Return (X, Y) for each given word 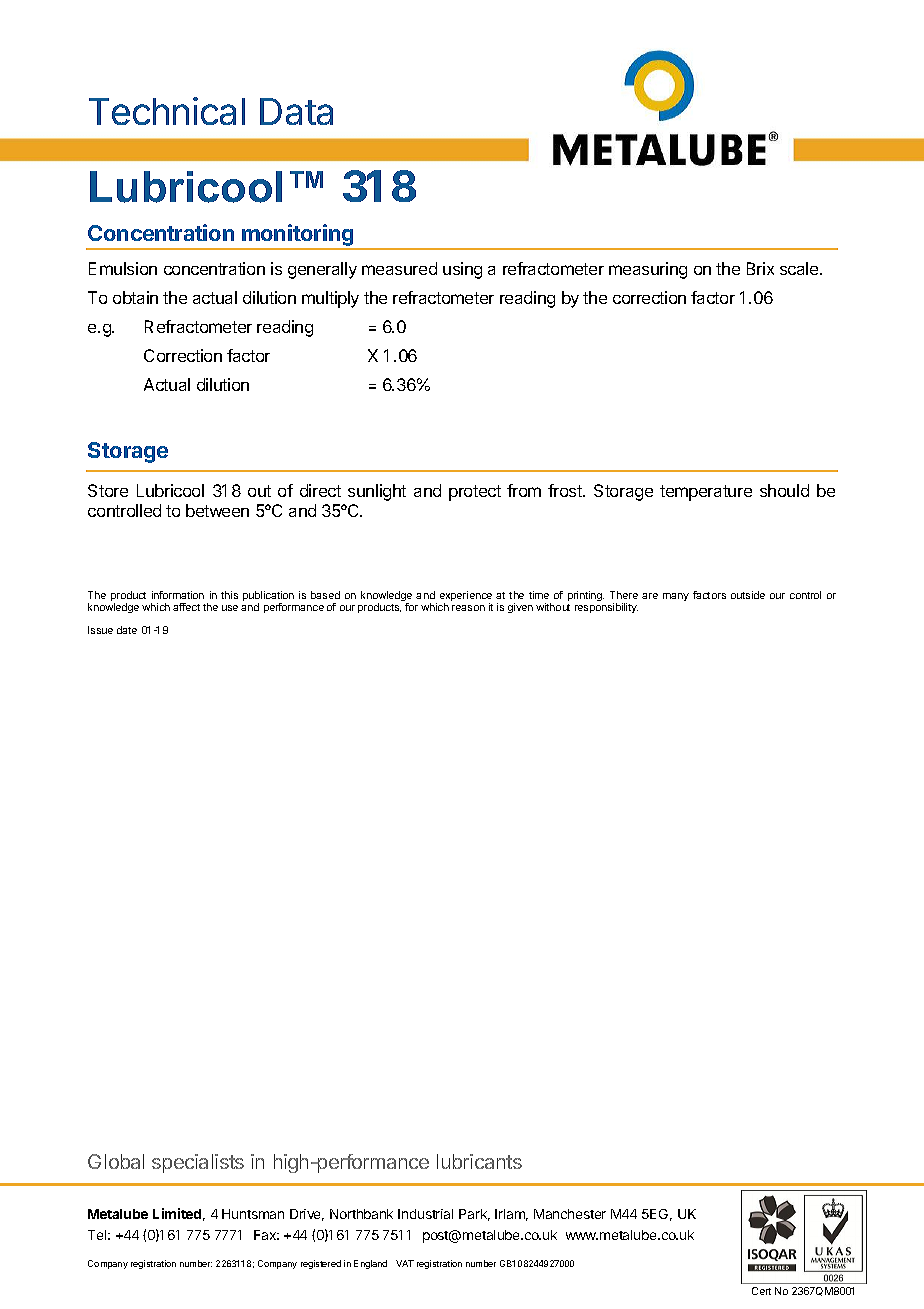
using (462, 270)
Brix (760, 268)
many (676, 597)
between (217, 510)
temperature (706, 493)
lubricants (479, 1161)
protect (475, 493)
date (127, 630)
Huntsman (253, 1214)
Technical (167, 111)
